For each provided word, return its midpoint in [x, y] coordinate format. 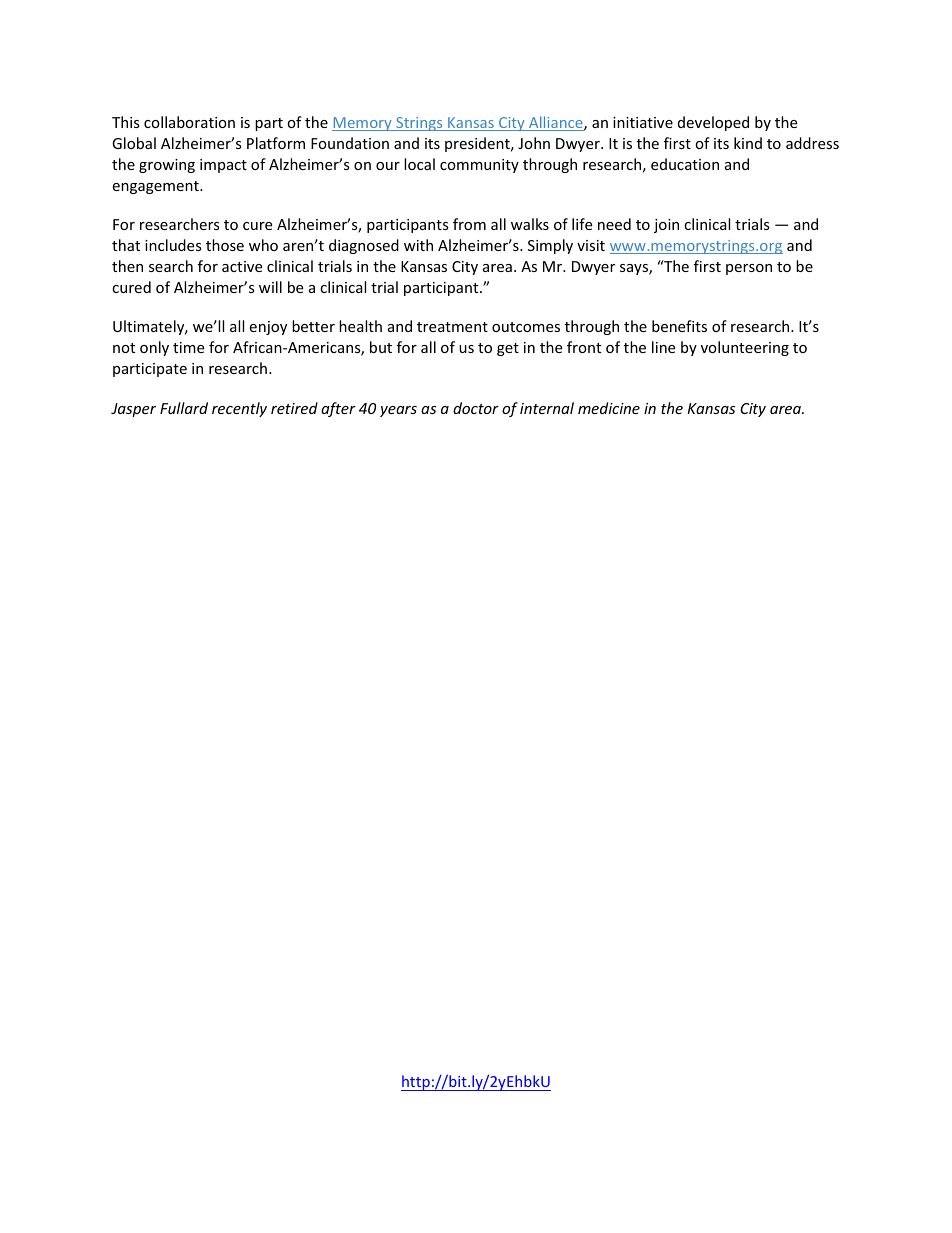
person [749, 269]
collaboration [189, 122]
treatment [452, 327]
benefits [679, 326]
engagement [156, 187]
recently [239, 409]
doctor [476, 408]
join [666, 226]
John [534, 143]
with [418, 245]
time [188, 347]
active [242, 266]
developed [713, 123]
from [469, 224]
